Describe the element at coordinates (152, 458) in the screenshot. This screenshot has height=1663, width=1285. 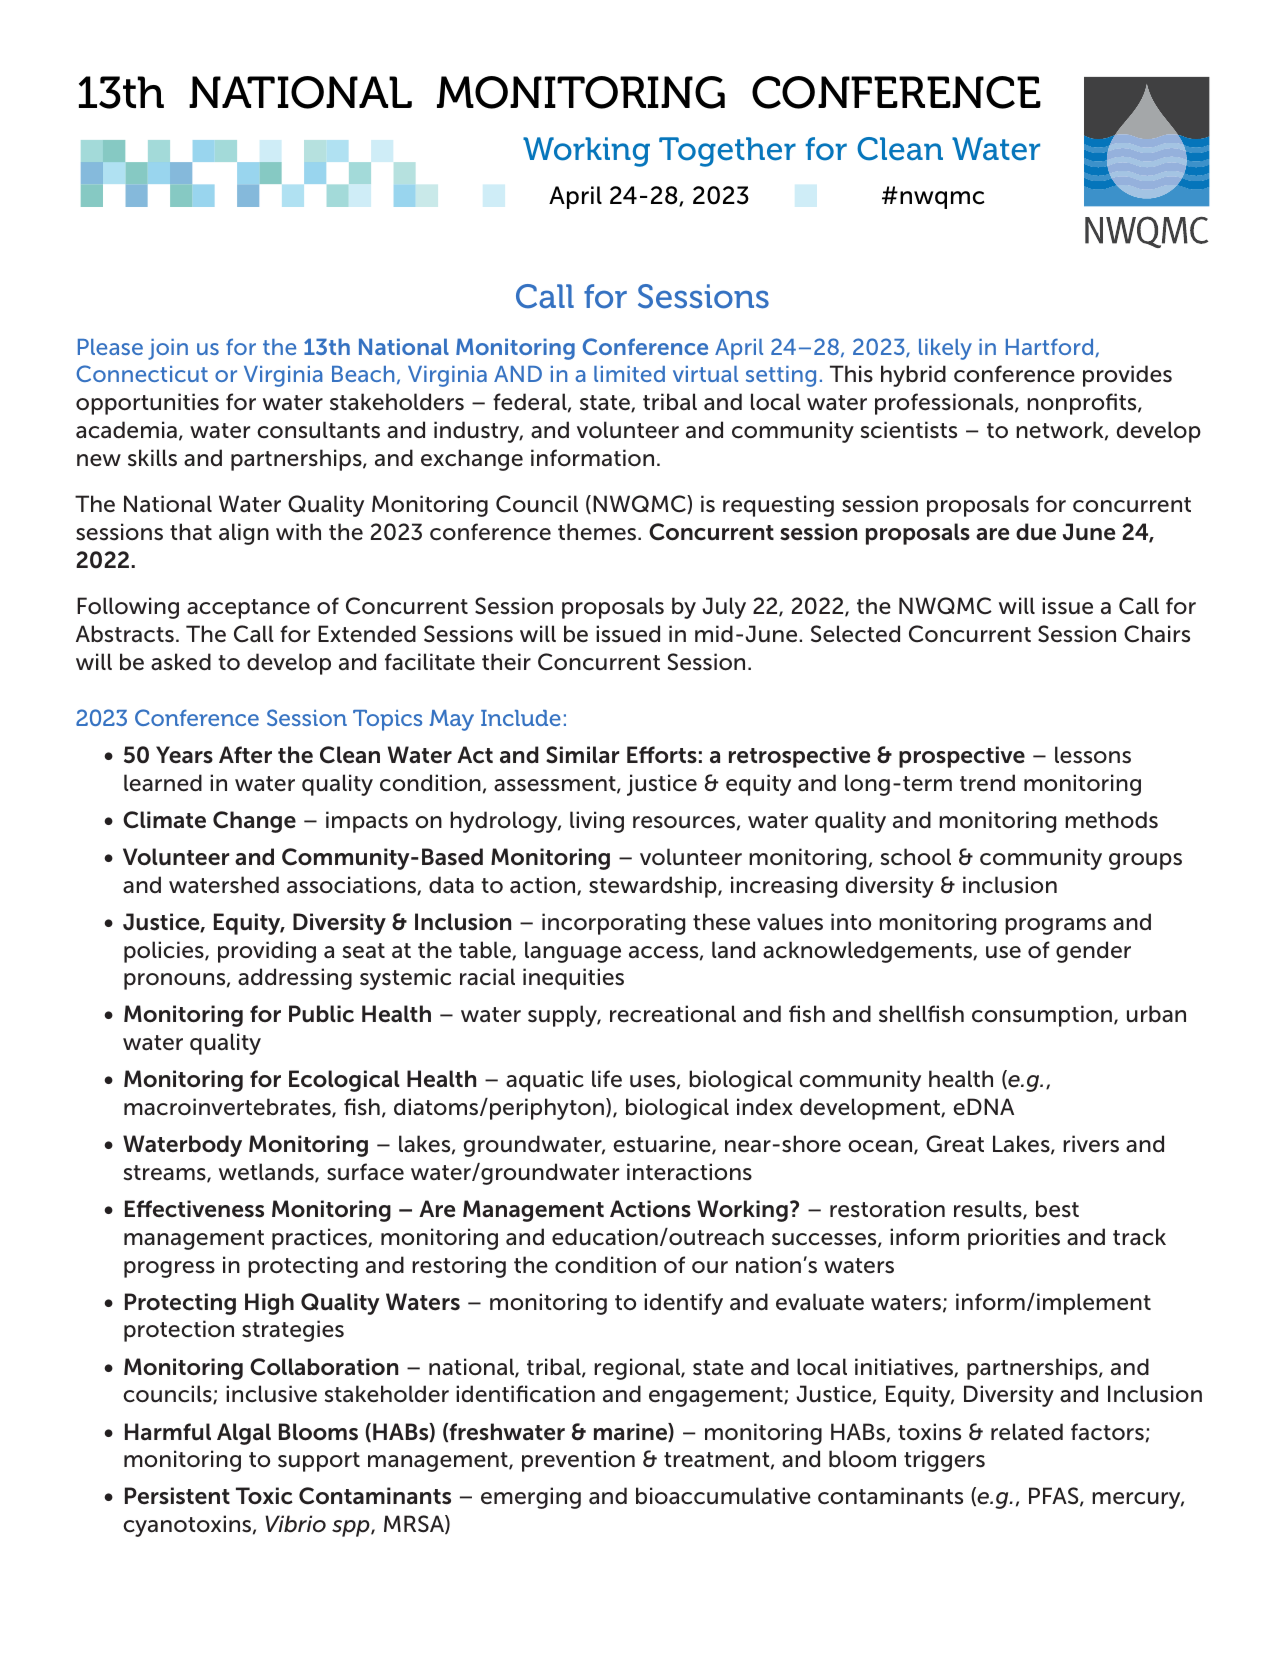
I see `skills` at that location.
